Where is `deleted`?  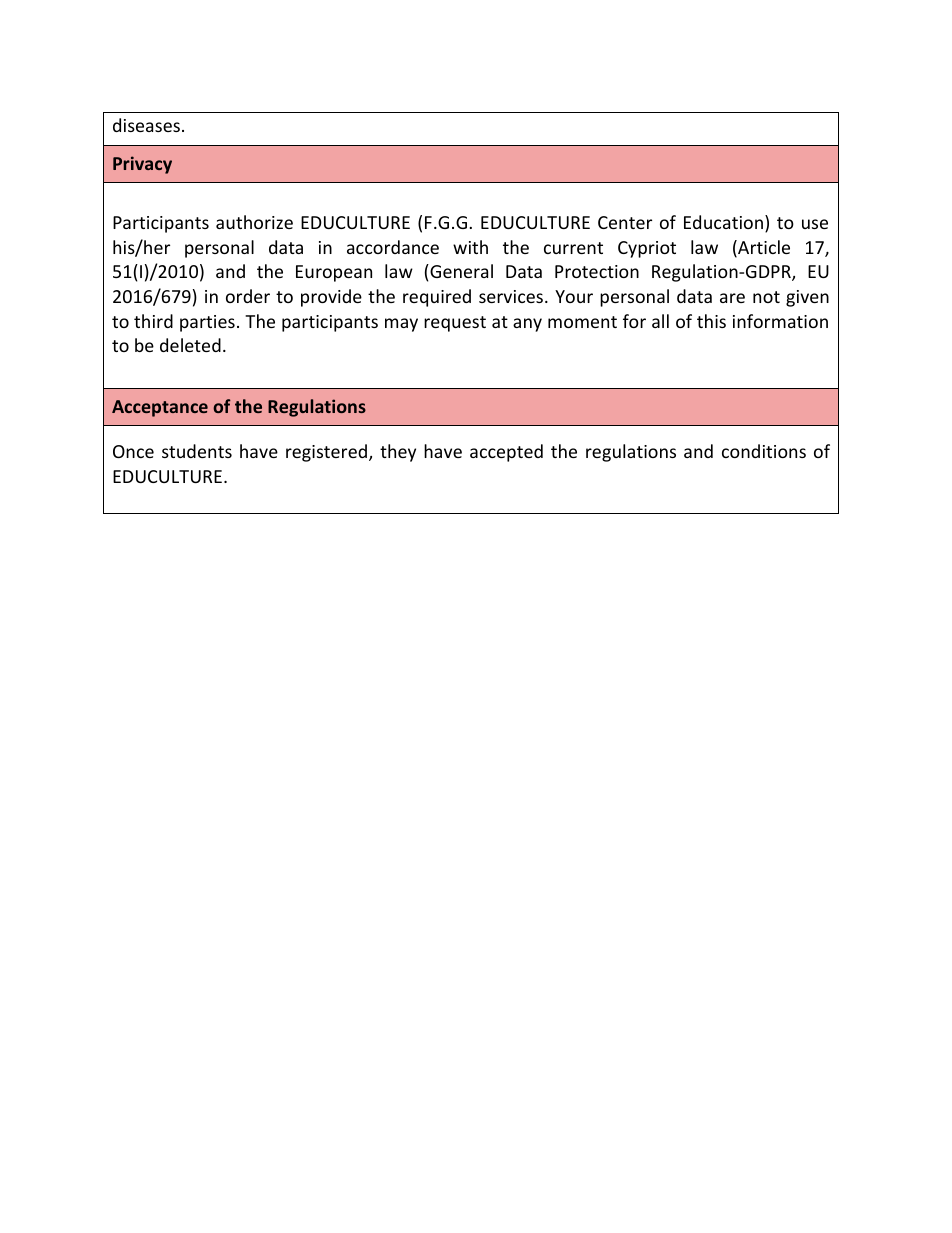
deleted is located at coordinates (190, 345).
